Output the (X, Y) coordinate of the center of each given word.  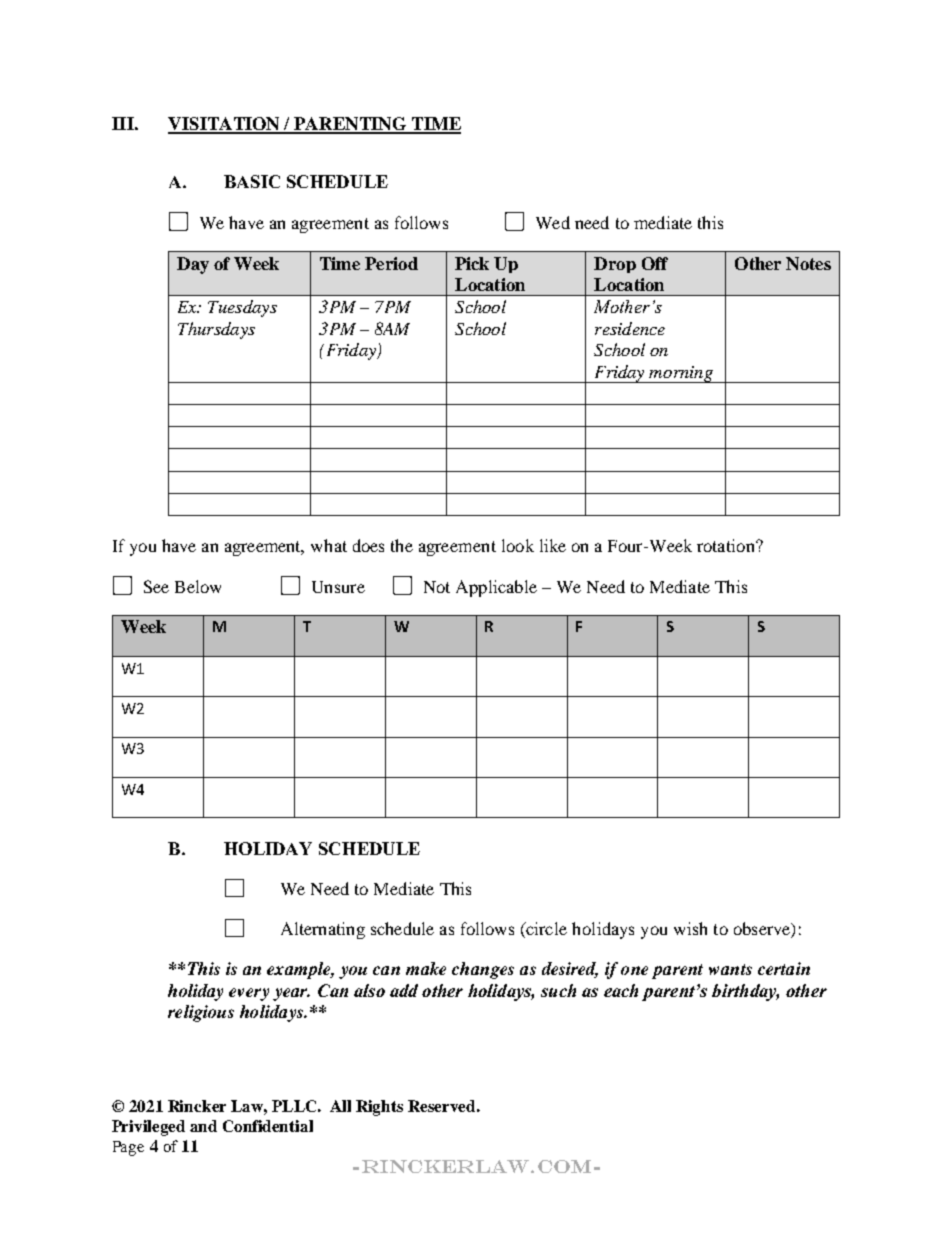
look (518, 545)
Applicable (496, 588)
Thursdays (216, 330)
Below (198, 586)
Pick (472, 263)
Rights (379, 1108)
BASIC (252, 181)
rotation (727, 545)
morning (681, 374)
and (203, 1126)
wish (690, 928)
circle (546, 928)
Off (655, 263)
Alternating (323, 930)
